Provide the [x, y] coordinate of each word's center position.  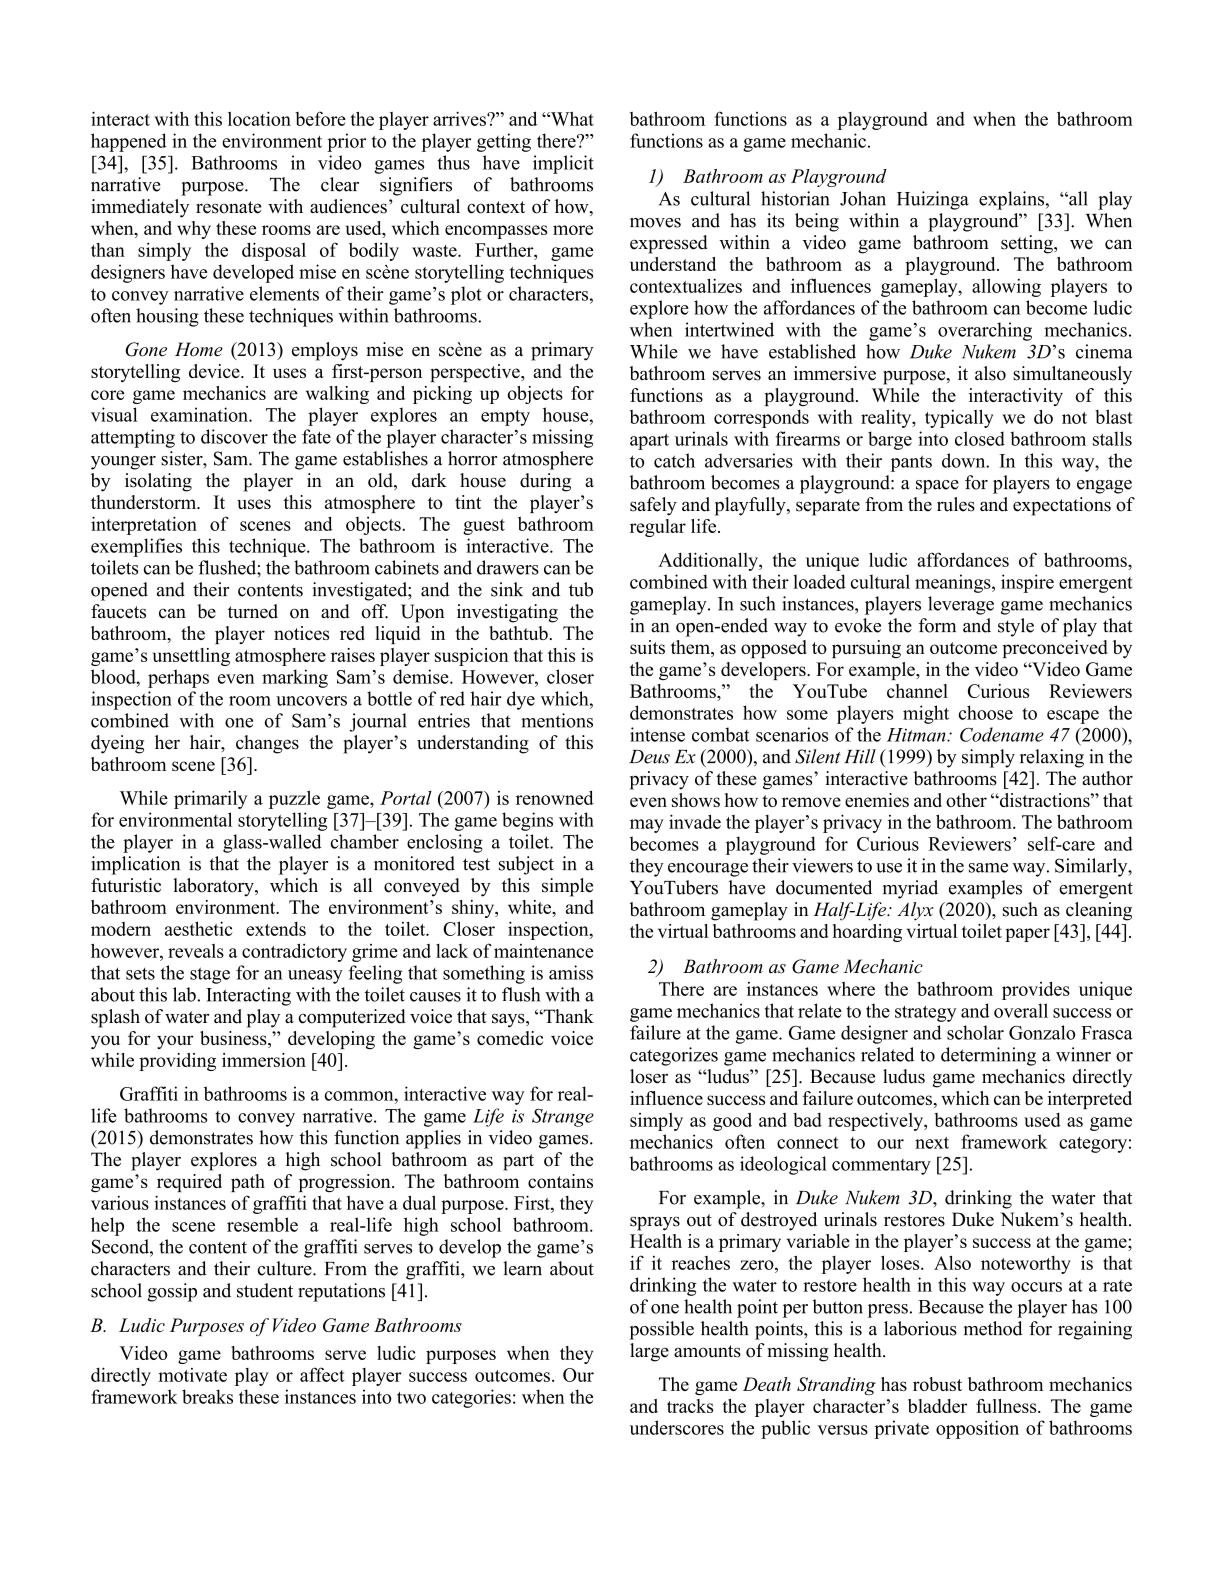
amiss [571, 972]
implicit [563, 164]
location [259, 118]
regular [658, 528]
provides [1036, 990]
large [649, 1352]
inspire [1027, 583]
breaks [207, 1396]
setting [1028, 244]
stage [210, 975]
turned [253, 611]
